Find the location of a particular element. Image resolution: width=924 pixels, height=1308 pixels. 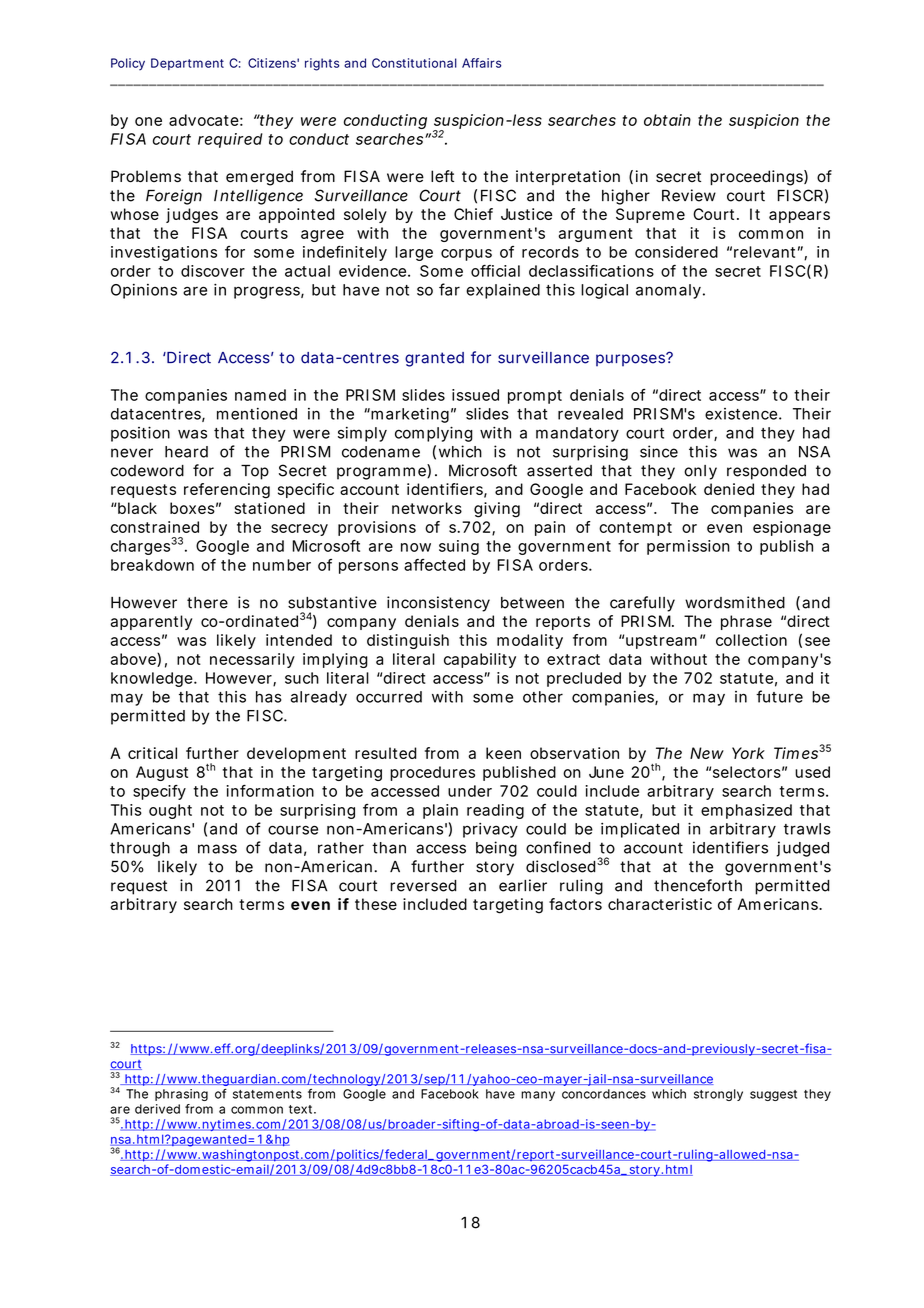

Affairs is located at coordinates (481, 63).
